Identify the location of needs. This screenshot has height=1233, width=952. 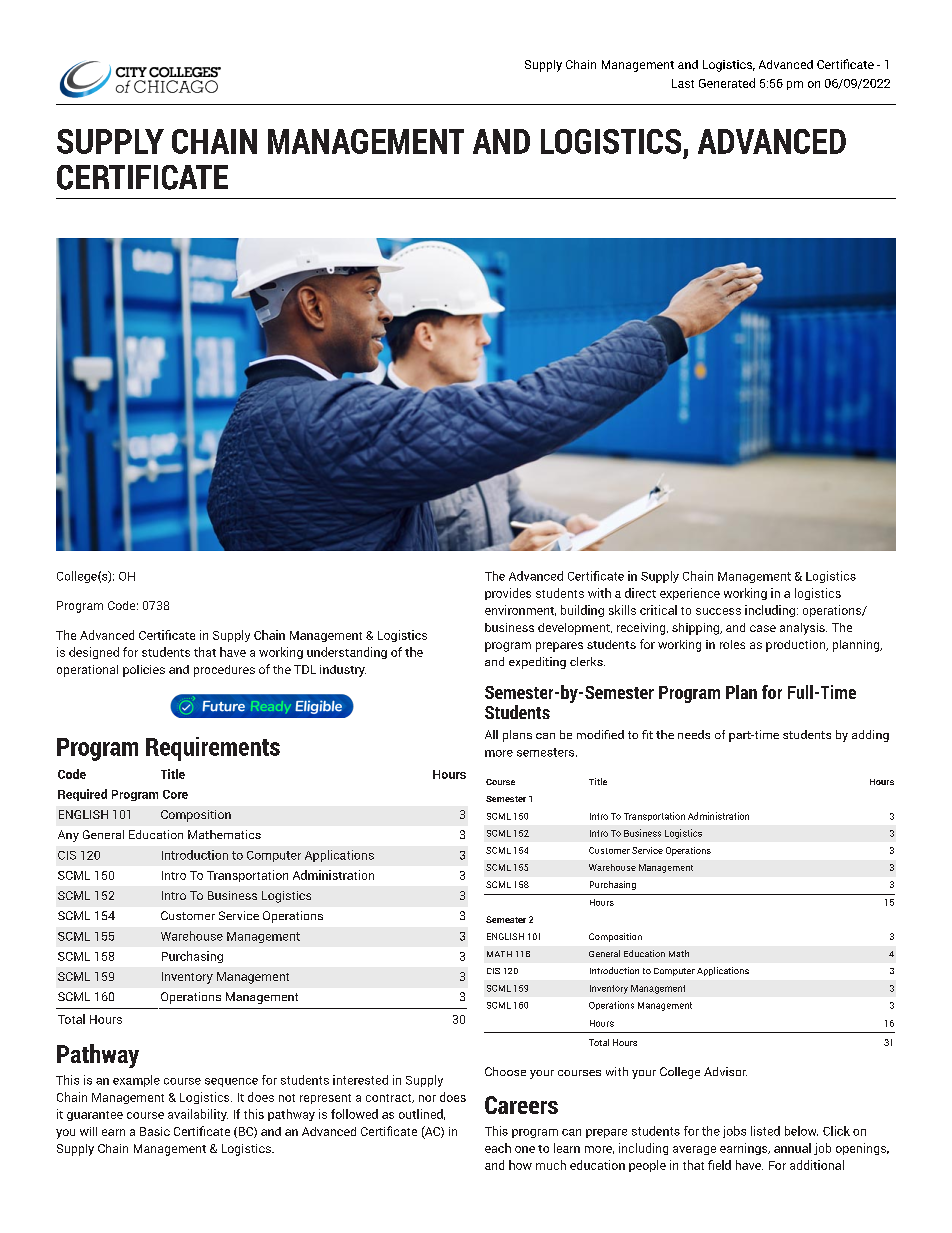
(694, 734).
